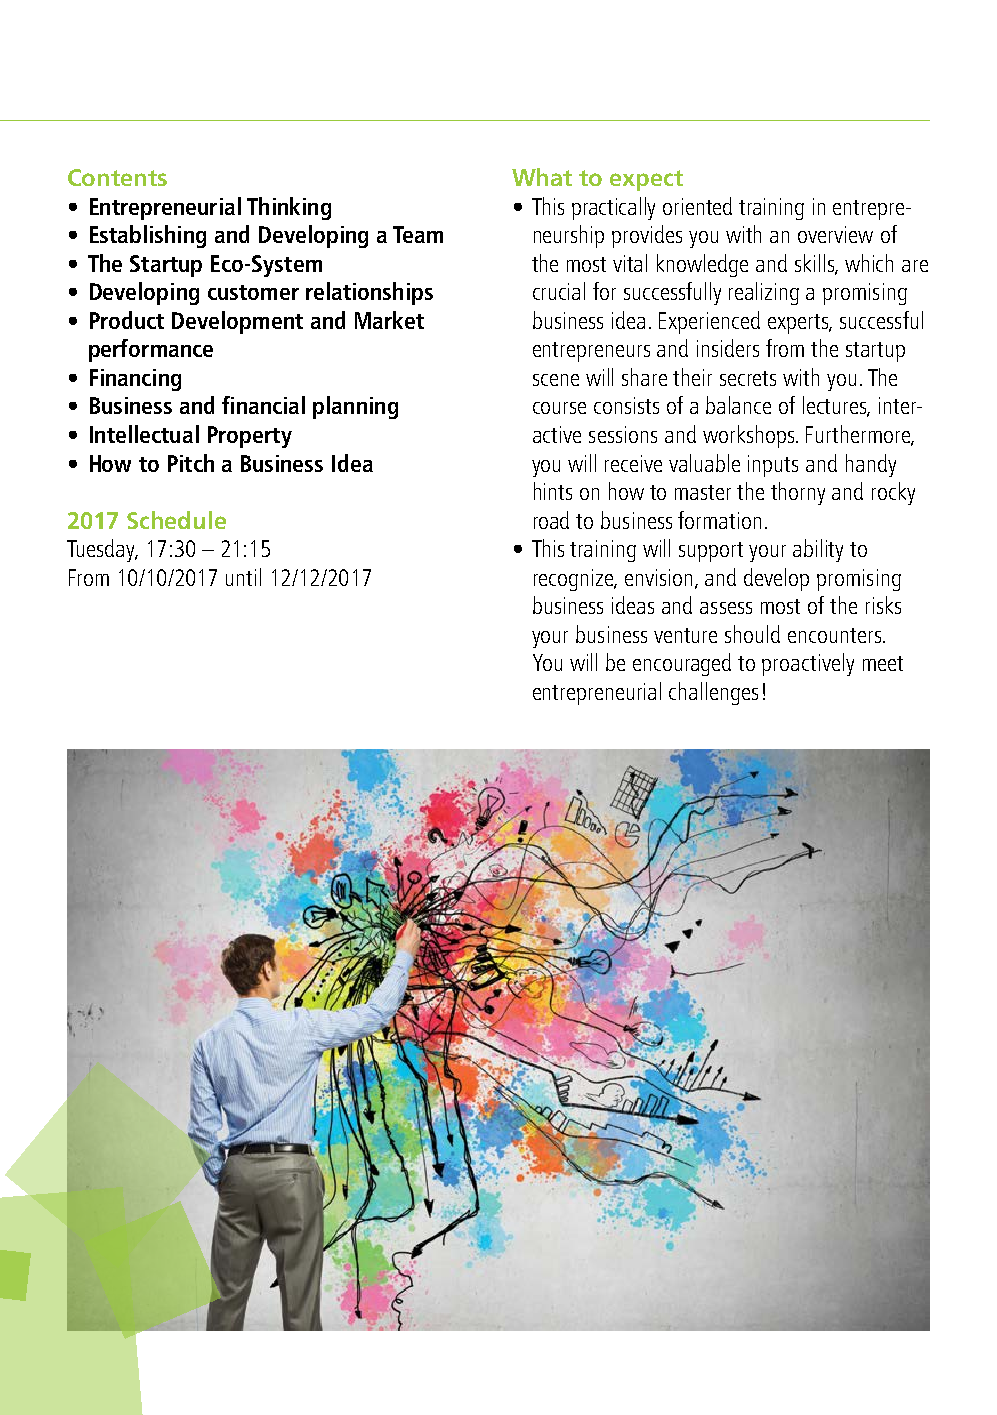 The width and height of the image is (997, 1415). Describe the element at coordinates (542, 177) in the image. I see `What` at that location.
